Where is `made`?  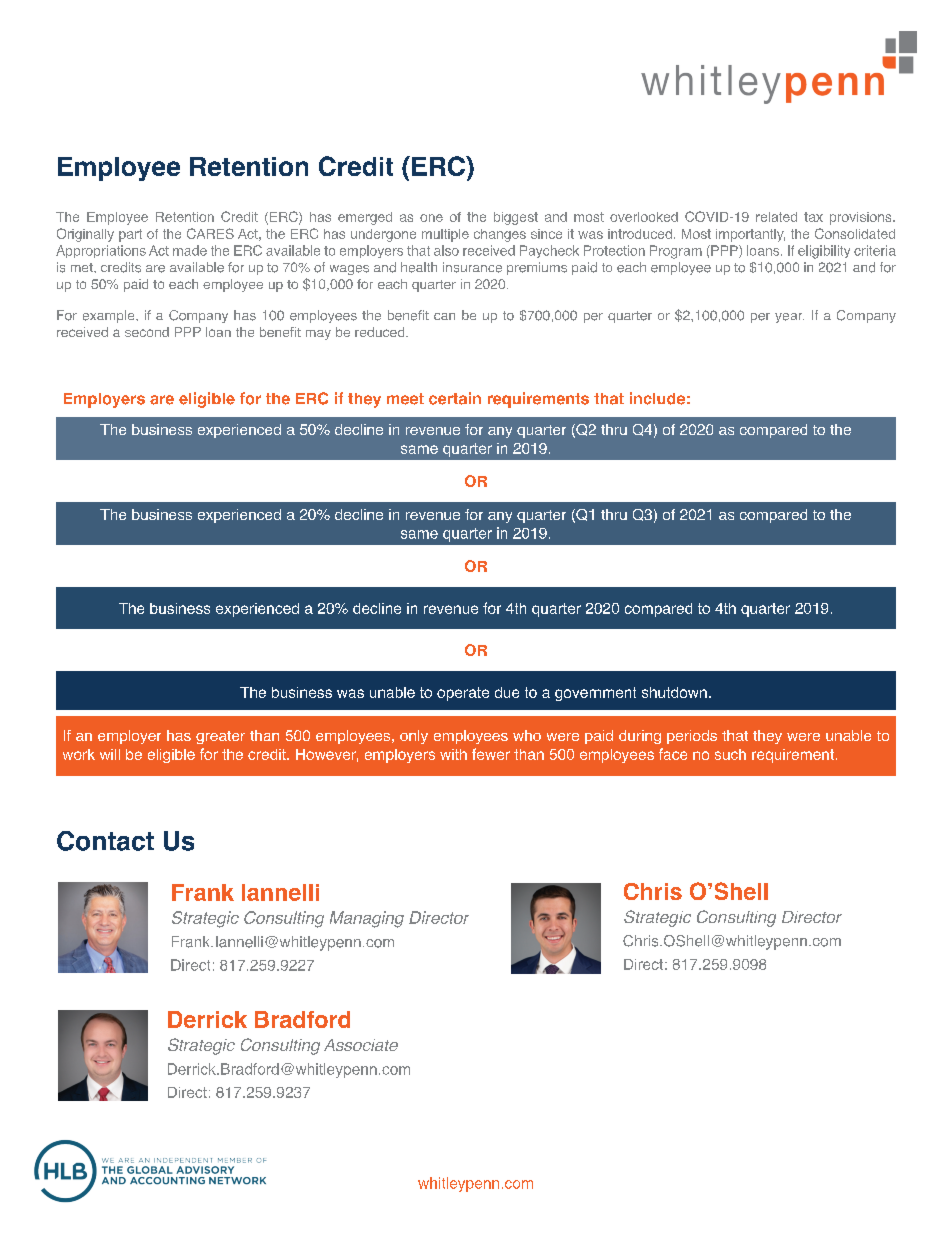
made is located at coordinates (190, 250).
